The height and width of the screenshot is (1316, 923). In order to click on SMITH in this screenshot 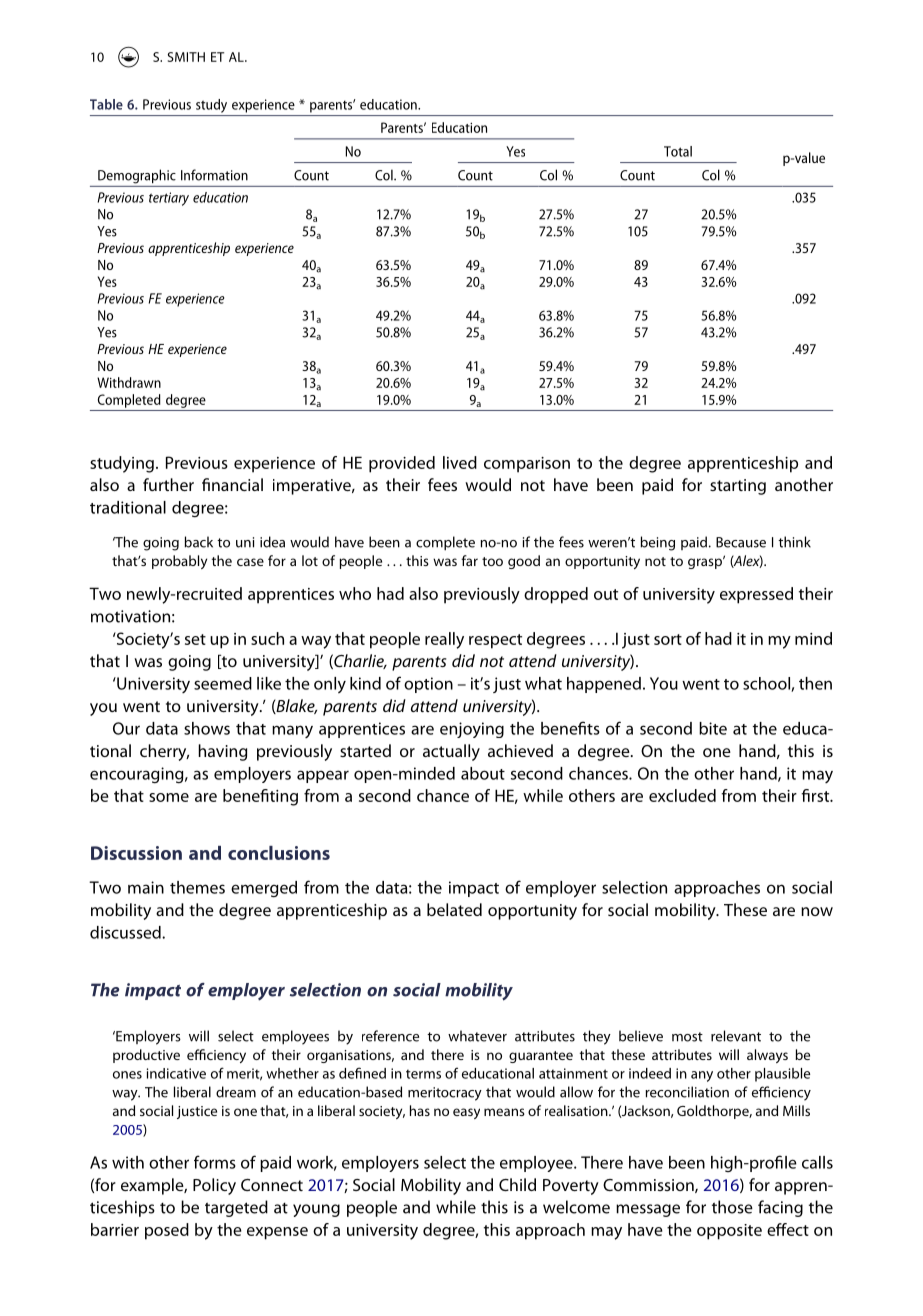, I will do `click(186, 57)`.
